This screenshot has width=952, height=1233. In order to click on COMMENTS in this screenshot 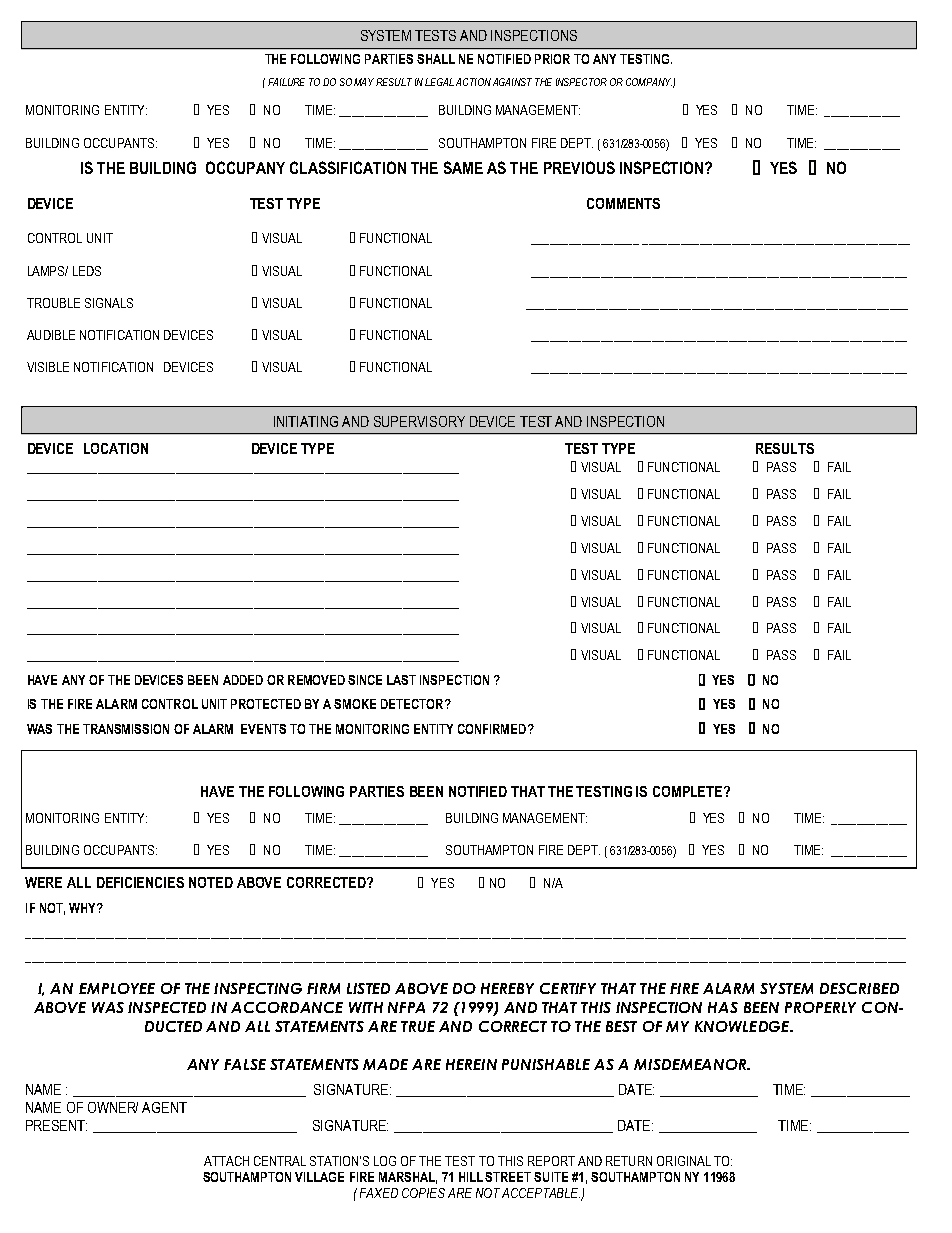, I will do `click(623, 203)`.
